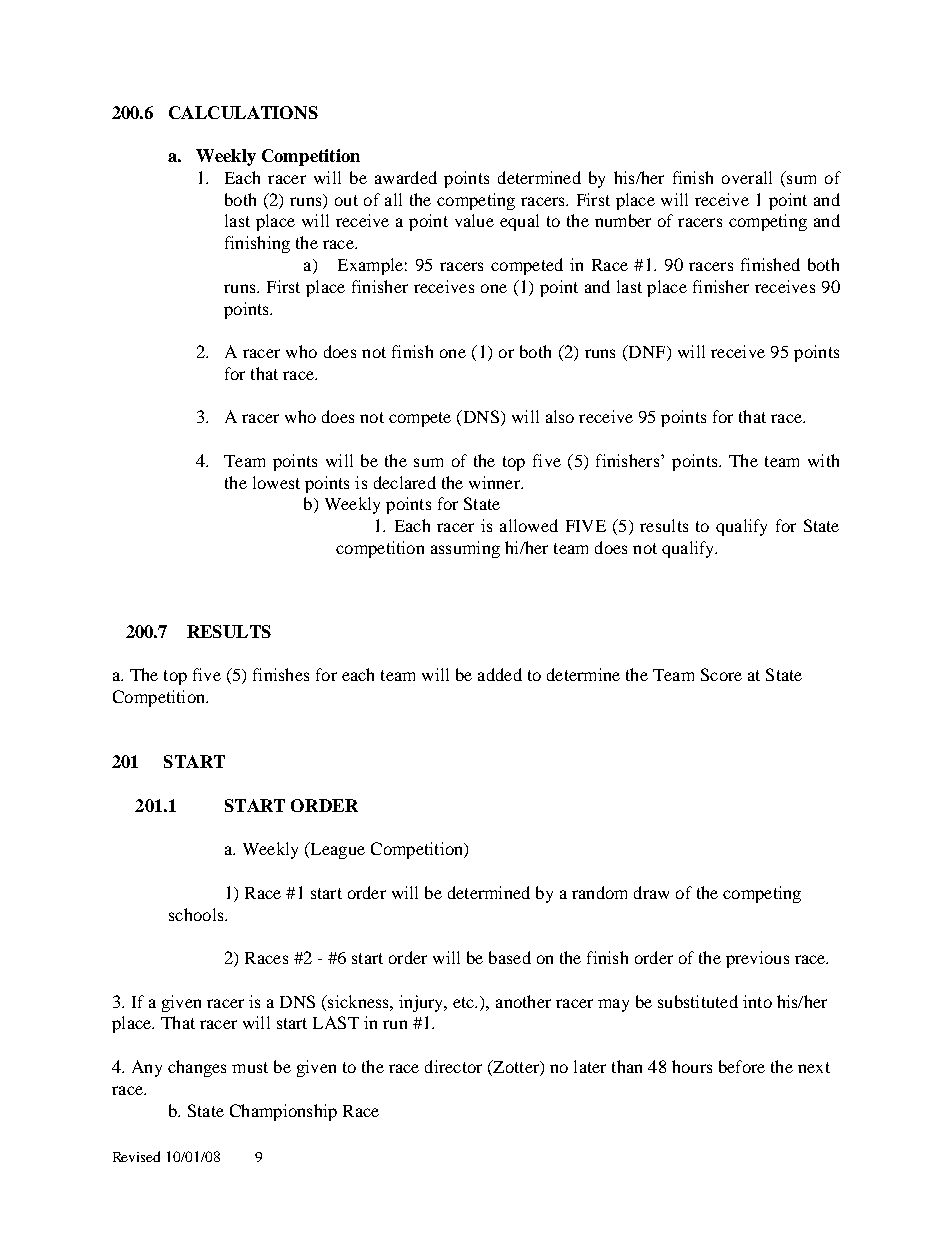 Image resolution: width=952 pixels, height=1233 pixels. I want to click on Championship, so click(283, 1112).
